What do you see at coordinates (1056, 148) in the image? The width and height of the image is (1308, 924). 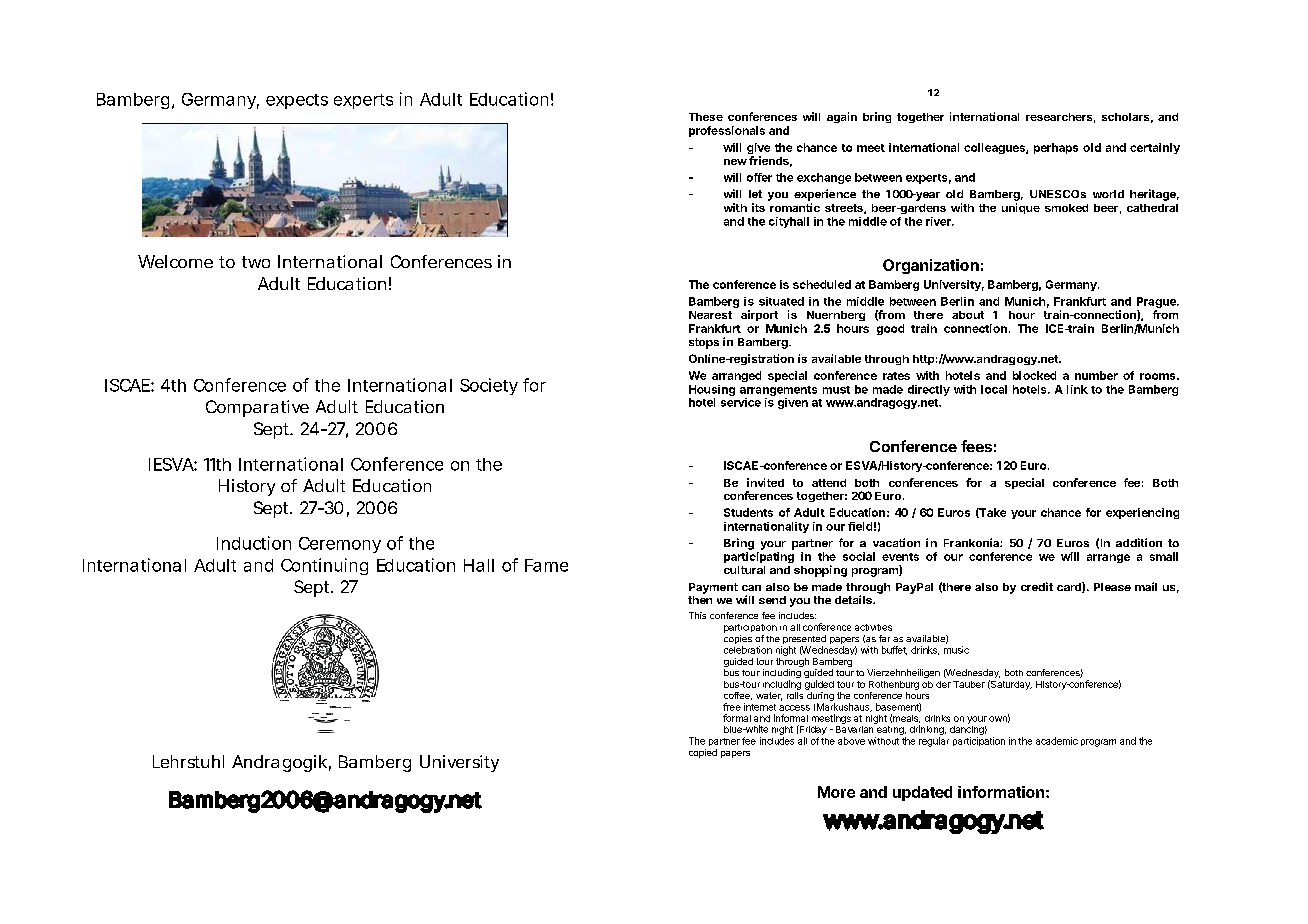 I see `perhaps` at bounding box center [1056, 148].
